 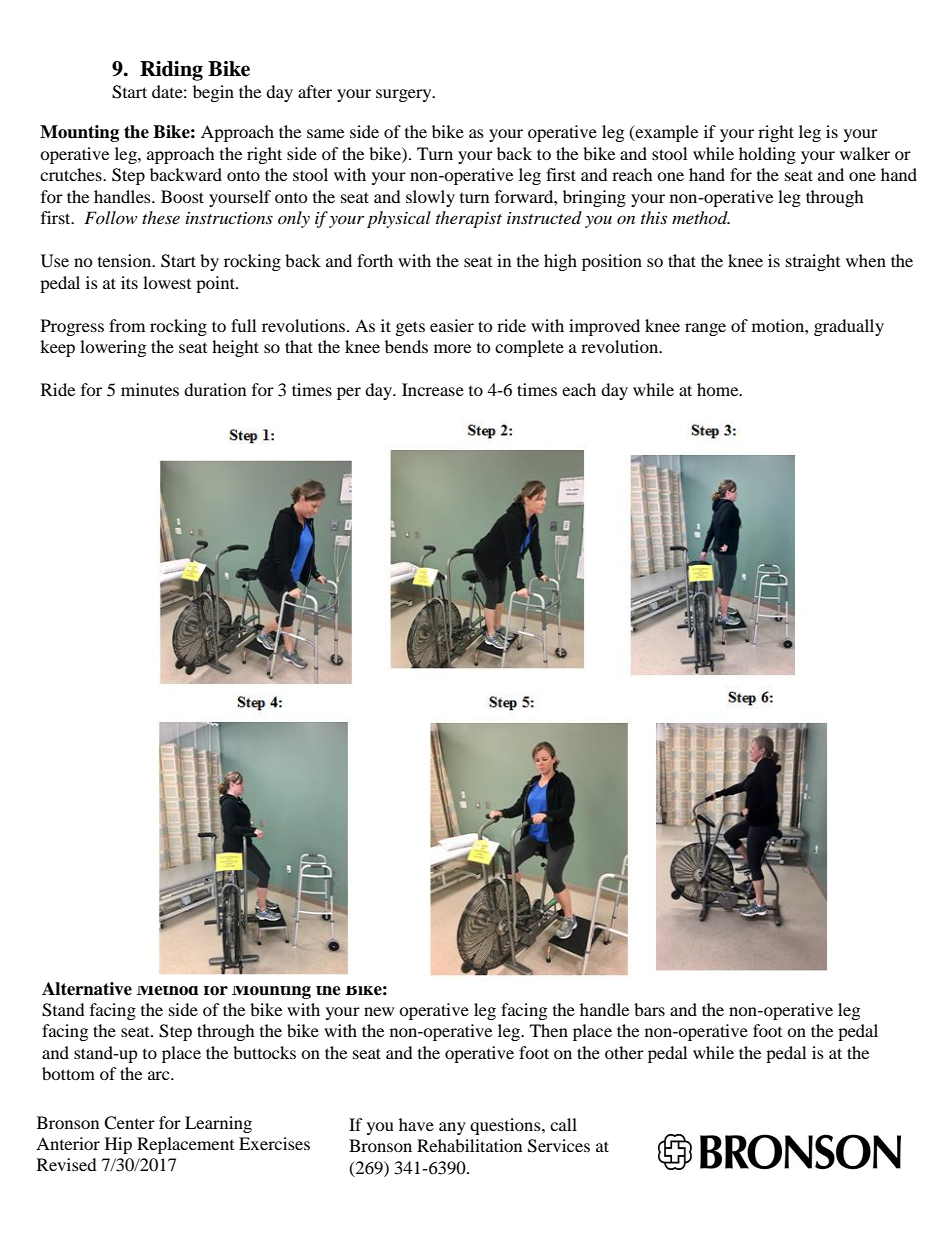 What do you see at coordinates (129, 1123) in the screenshot?
I see `Center` at bounding box center [129, 1123].
